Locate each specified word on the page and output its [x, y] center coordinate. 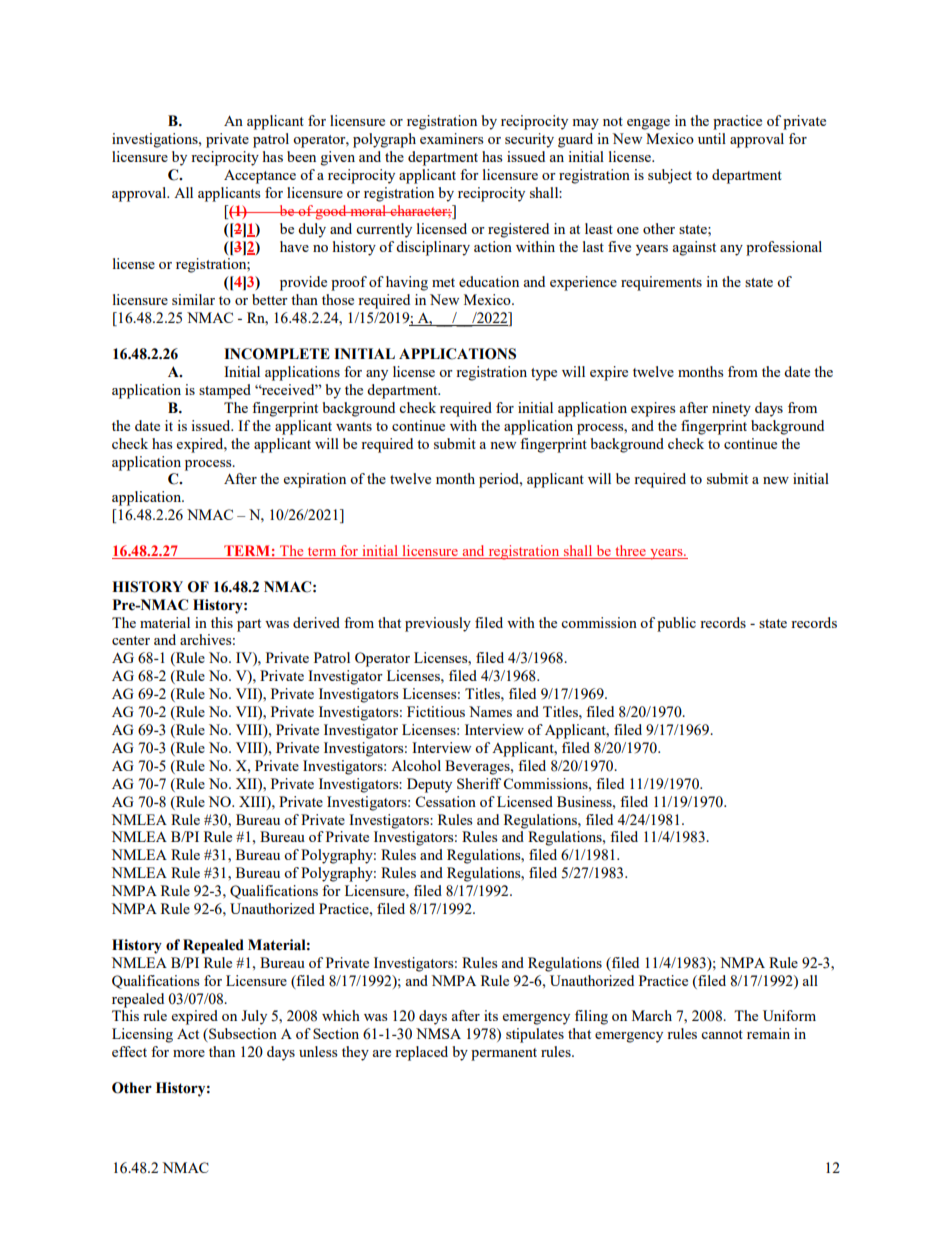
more [189, 1053]
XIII [253, 801]
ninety [731, 409]
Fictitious [436, 711]
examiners [451, 138]
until [712, 138]
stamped [225, 391]
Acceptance [260, 177]
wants [354, 426]
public [676, 624]
